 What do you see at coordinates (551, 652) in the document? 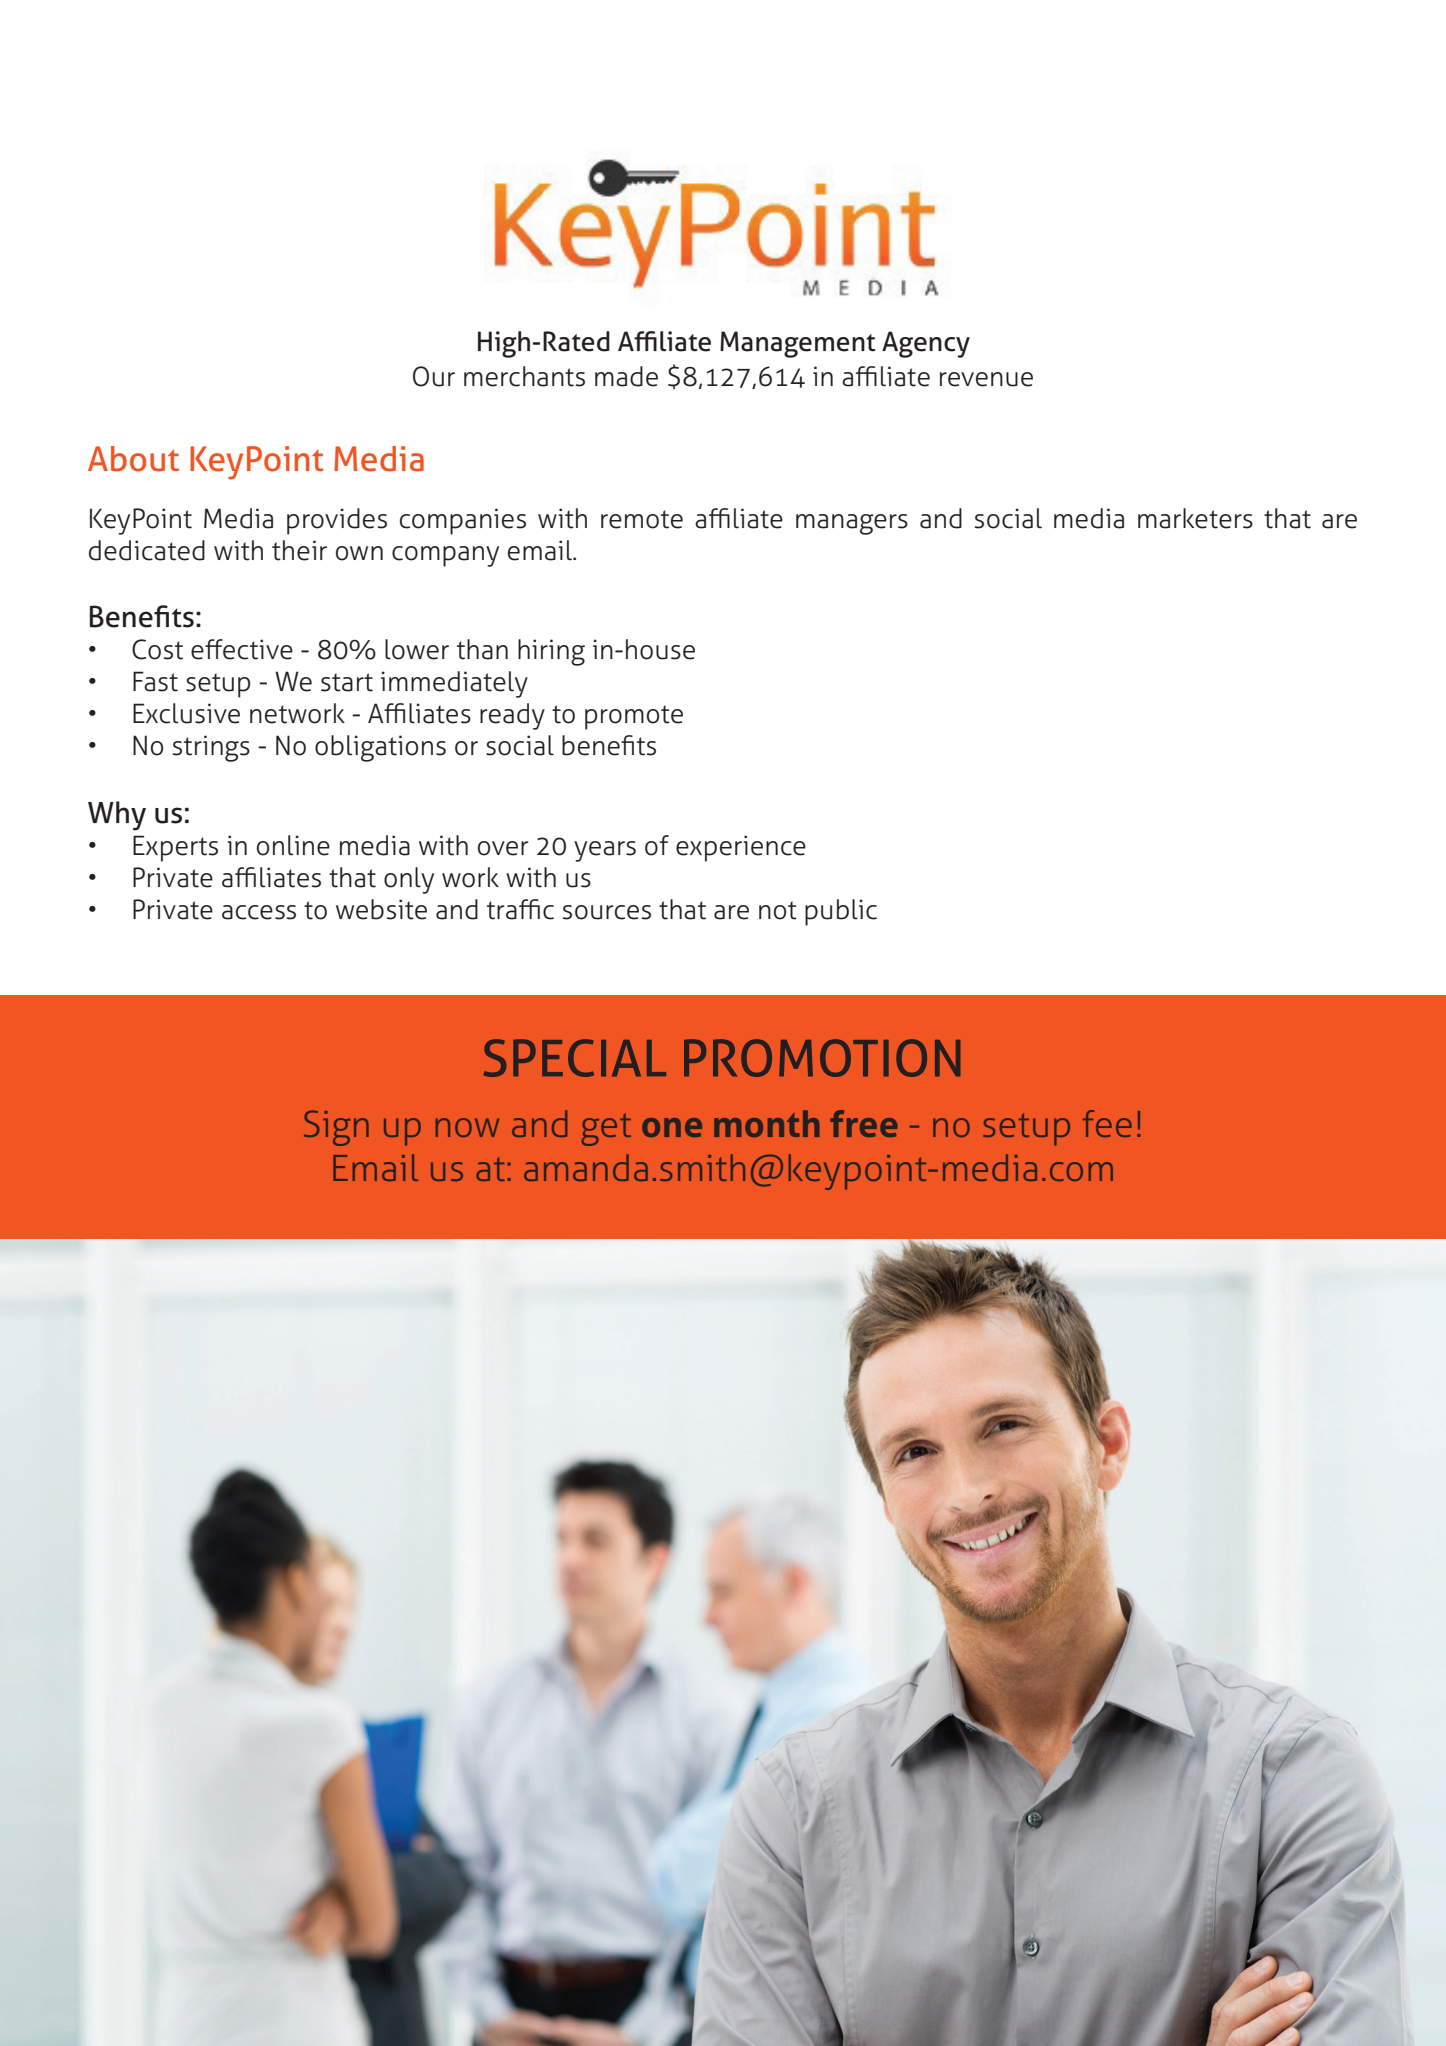
I see `hiring` at bounding box center [551, 652].
